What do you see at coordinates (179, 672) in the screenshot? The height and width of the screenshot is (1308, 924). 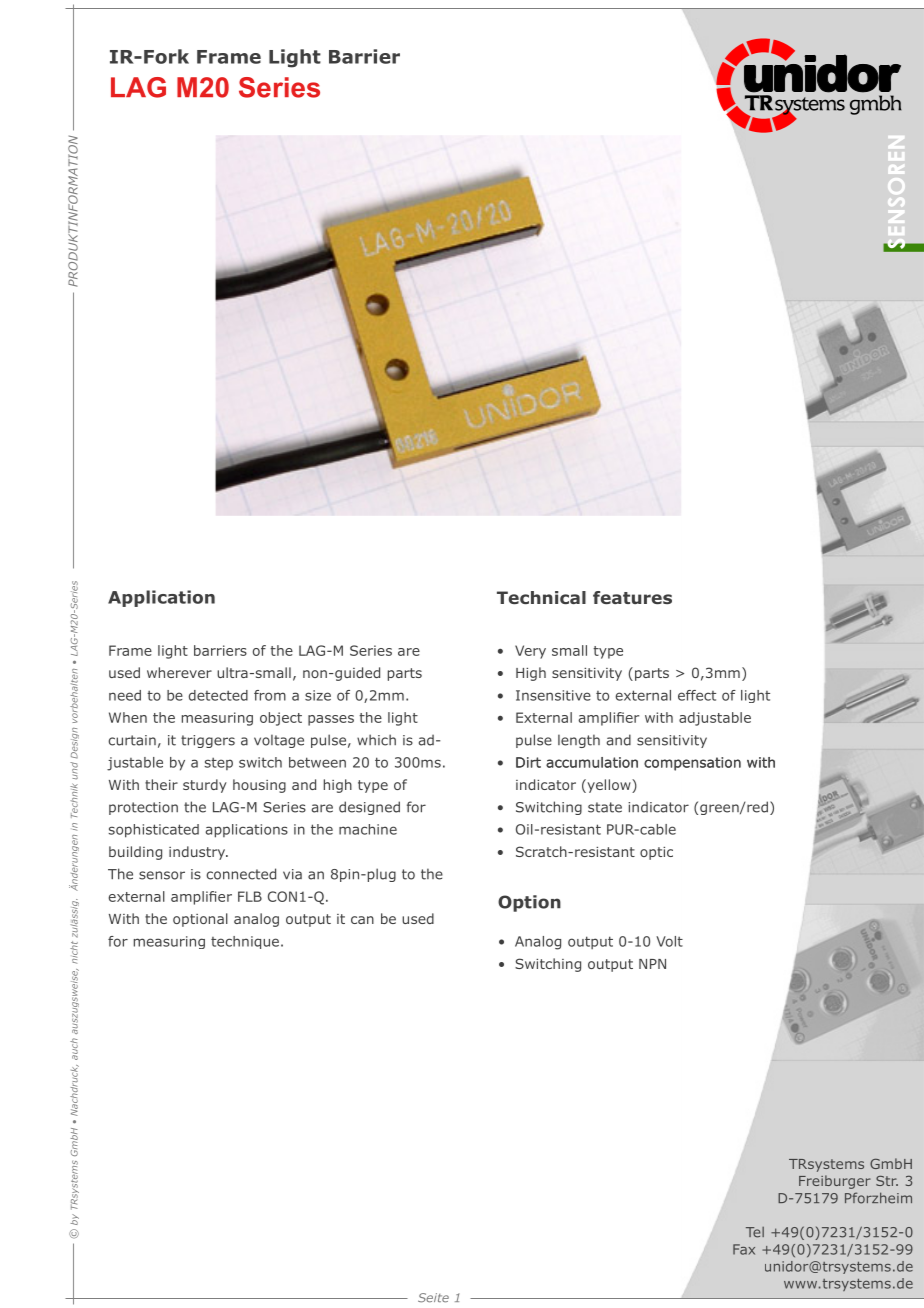 I see `wherever` at bounding box center [179, 672].
